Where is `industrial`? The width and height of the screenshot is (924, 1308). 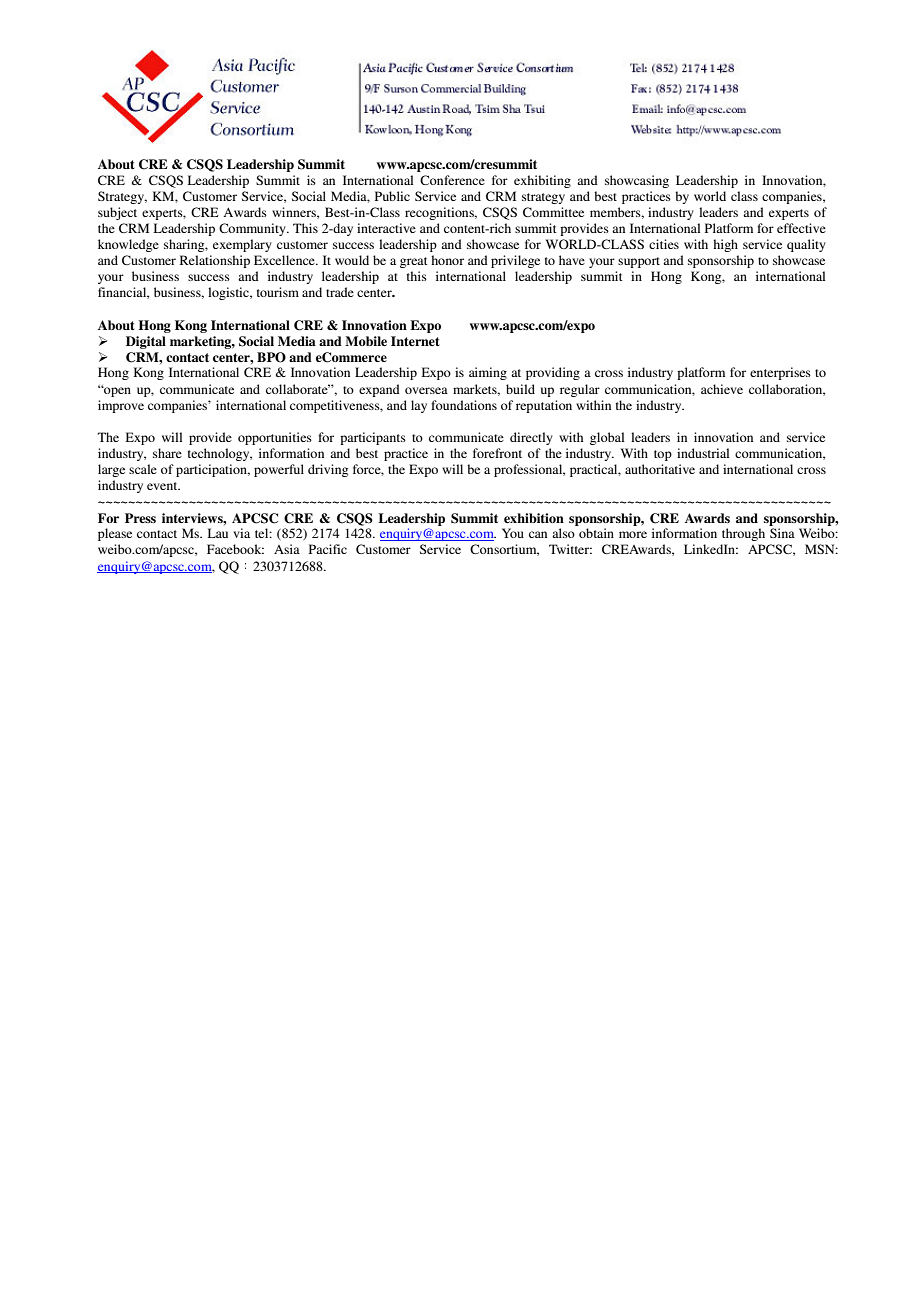 industrial is located at coordinates (703, 453).
